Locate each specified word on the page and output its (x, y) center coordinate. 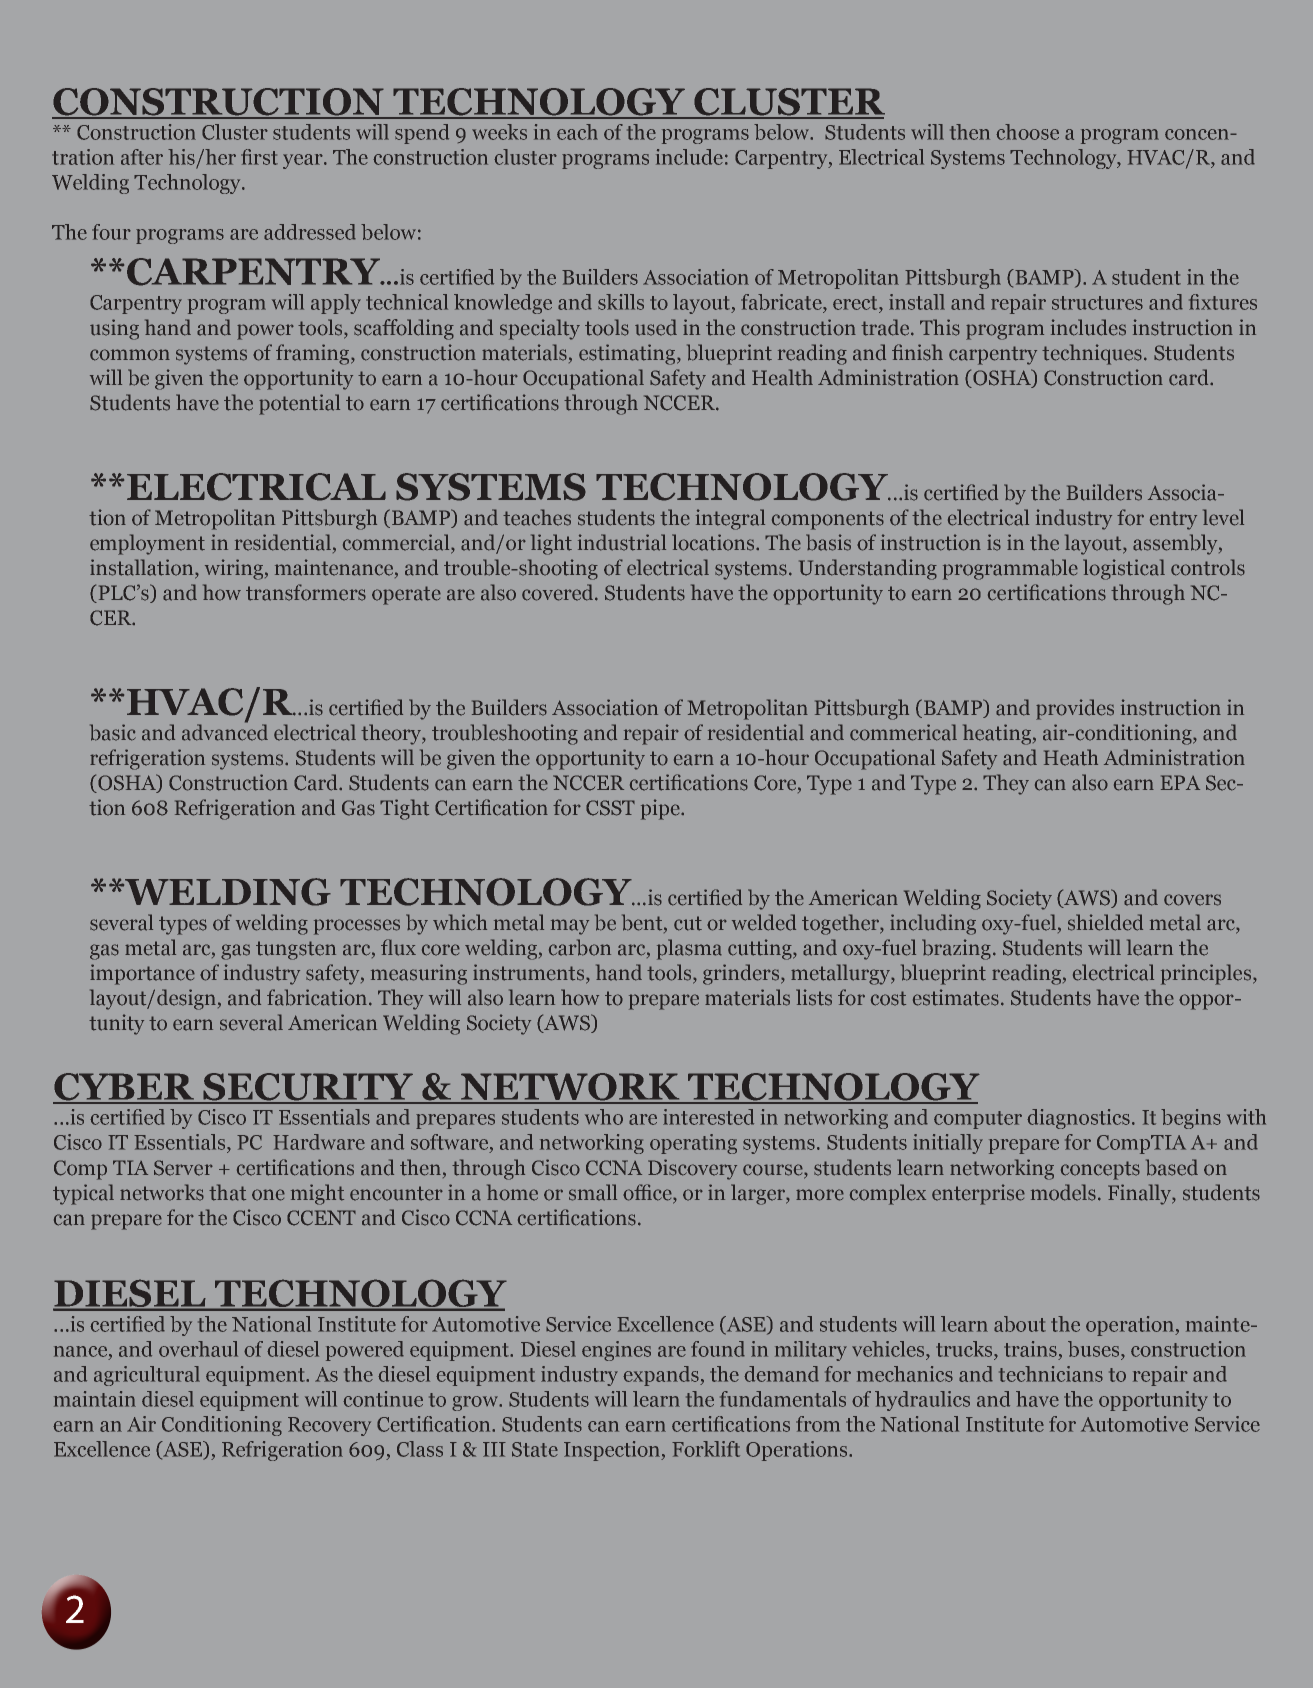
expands (662, 1376)
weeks (499, 132)
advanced (225, 731)
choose (1027, 132)
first (259, 157)
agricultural (147, 1376)
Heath (1071, 757)
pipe (661, 809)
